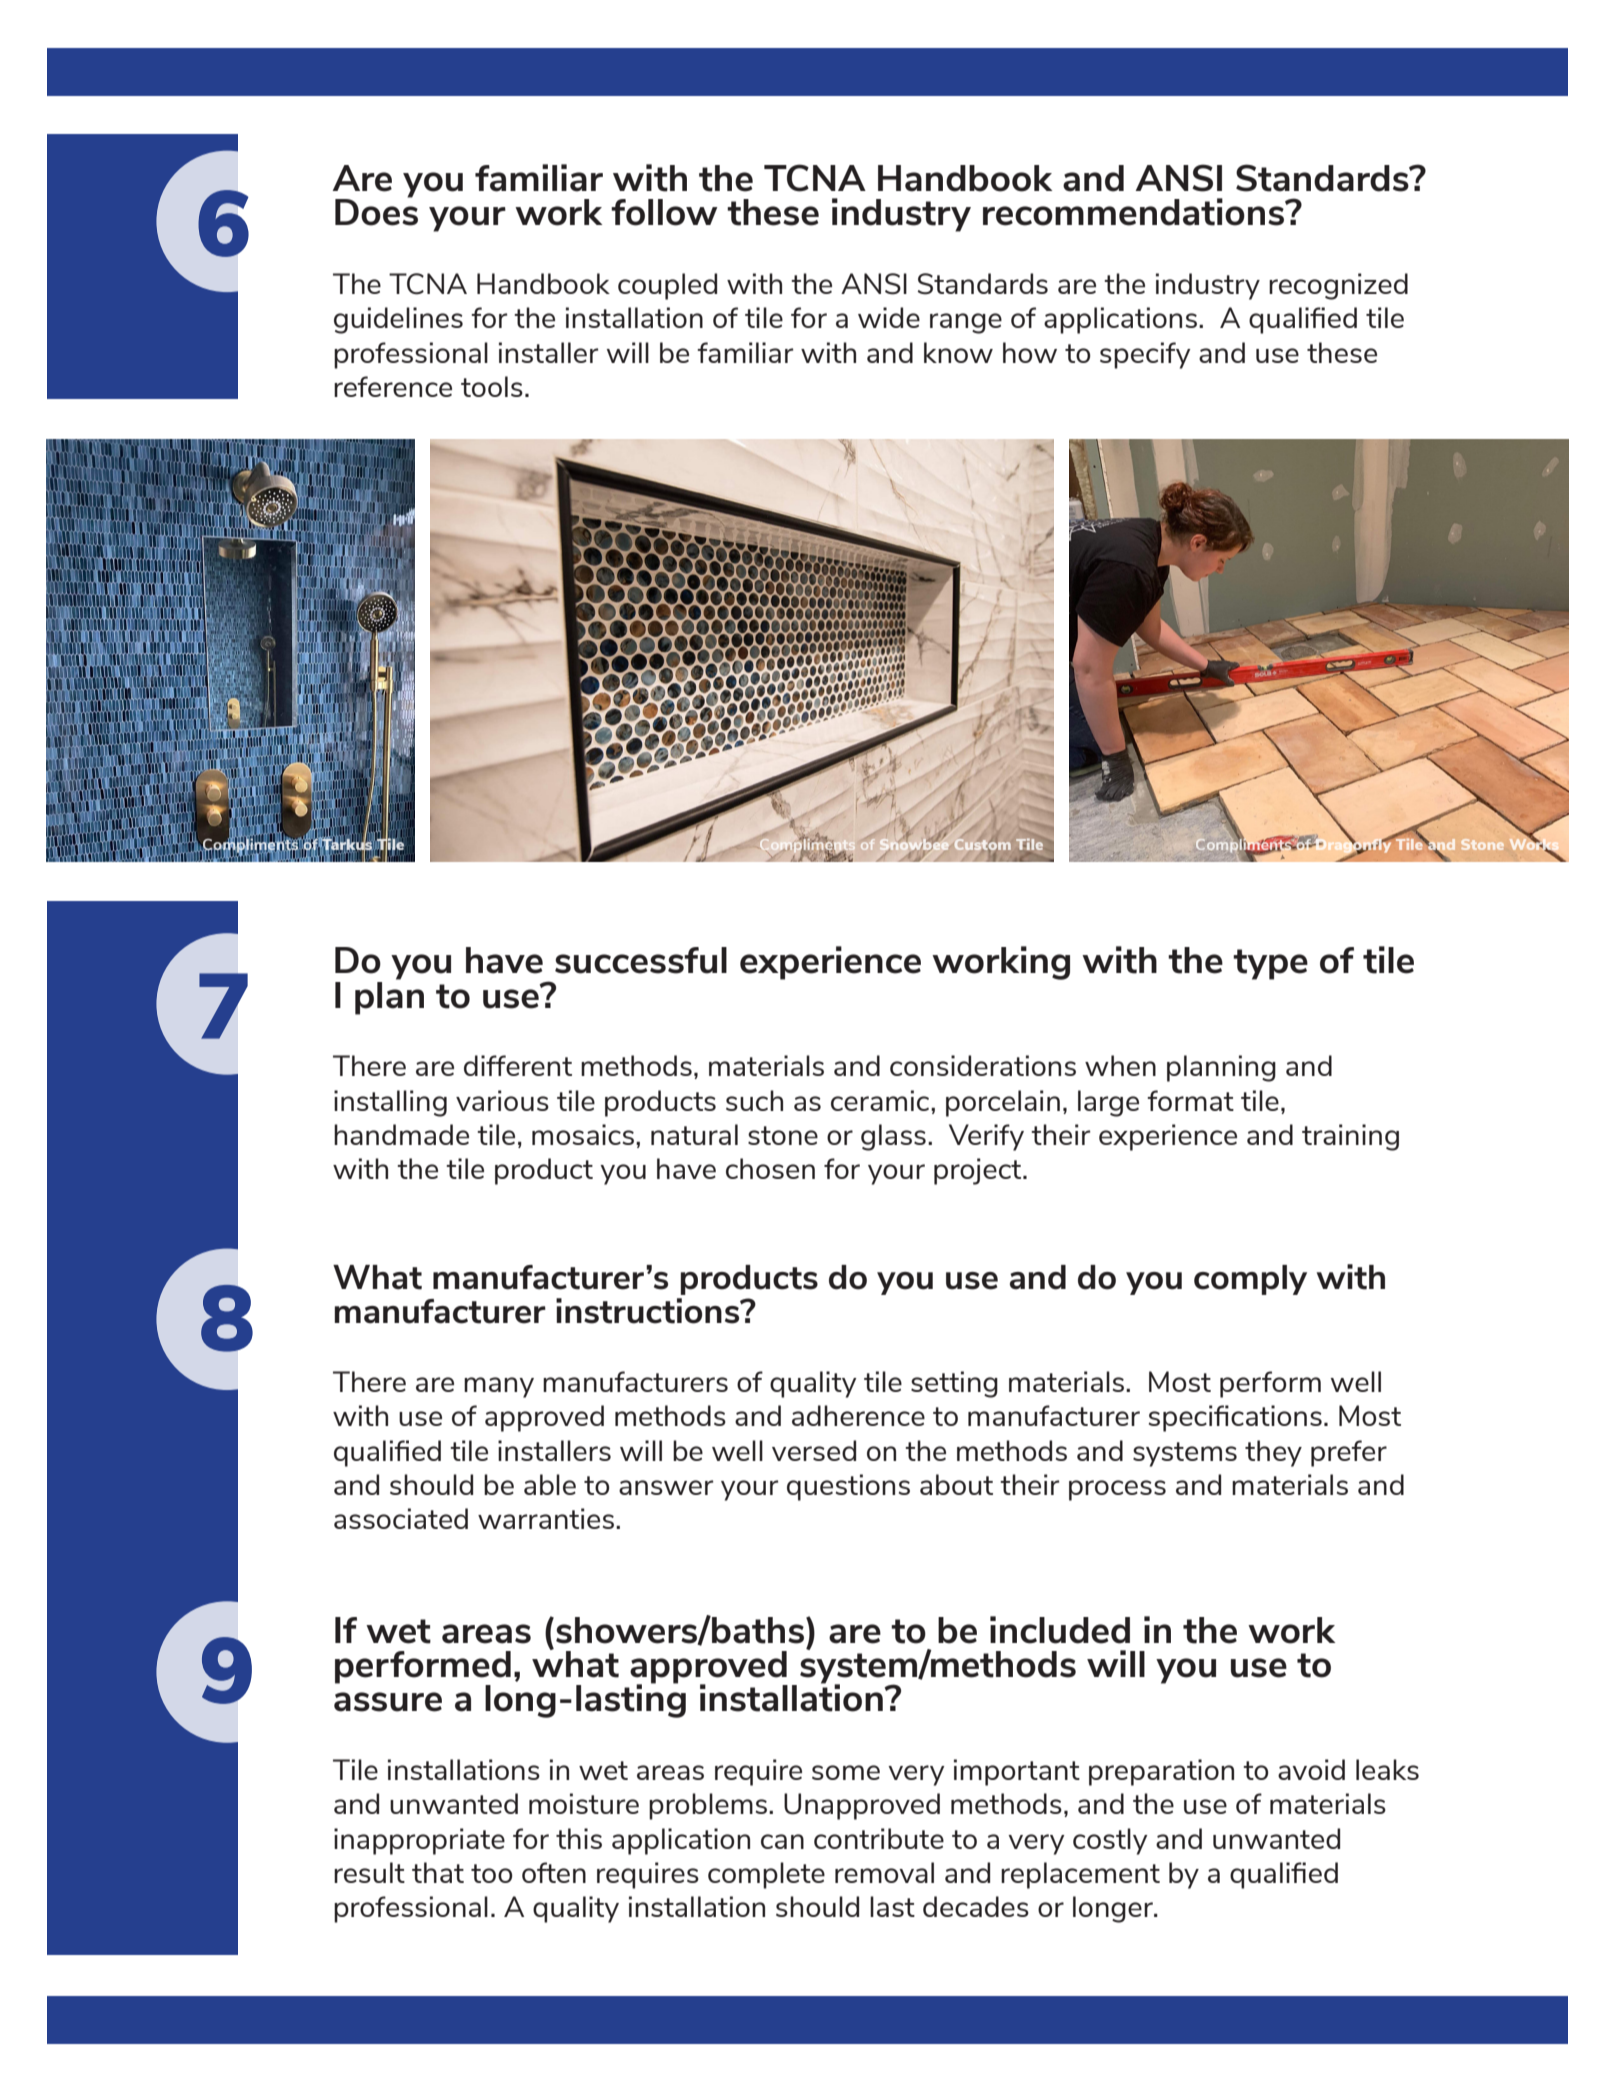  I want to click on that, so click(438, 1872).
